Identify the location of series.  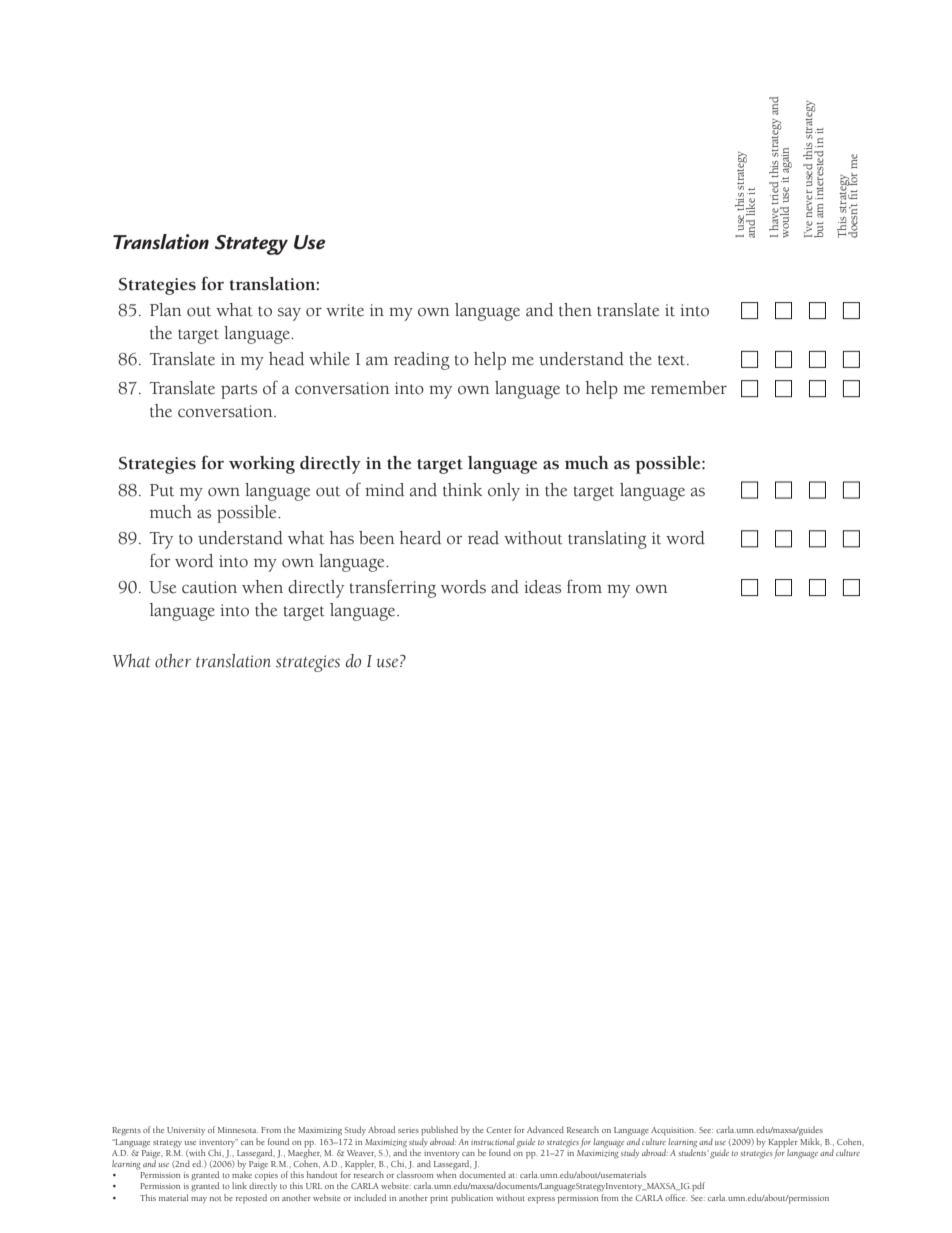
(408, 1130).
